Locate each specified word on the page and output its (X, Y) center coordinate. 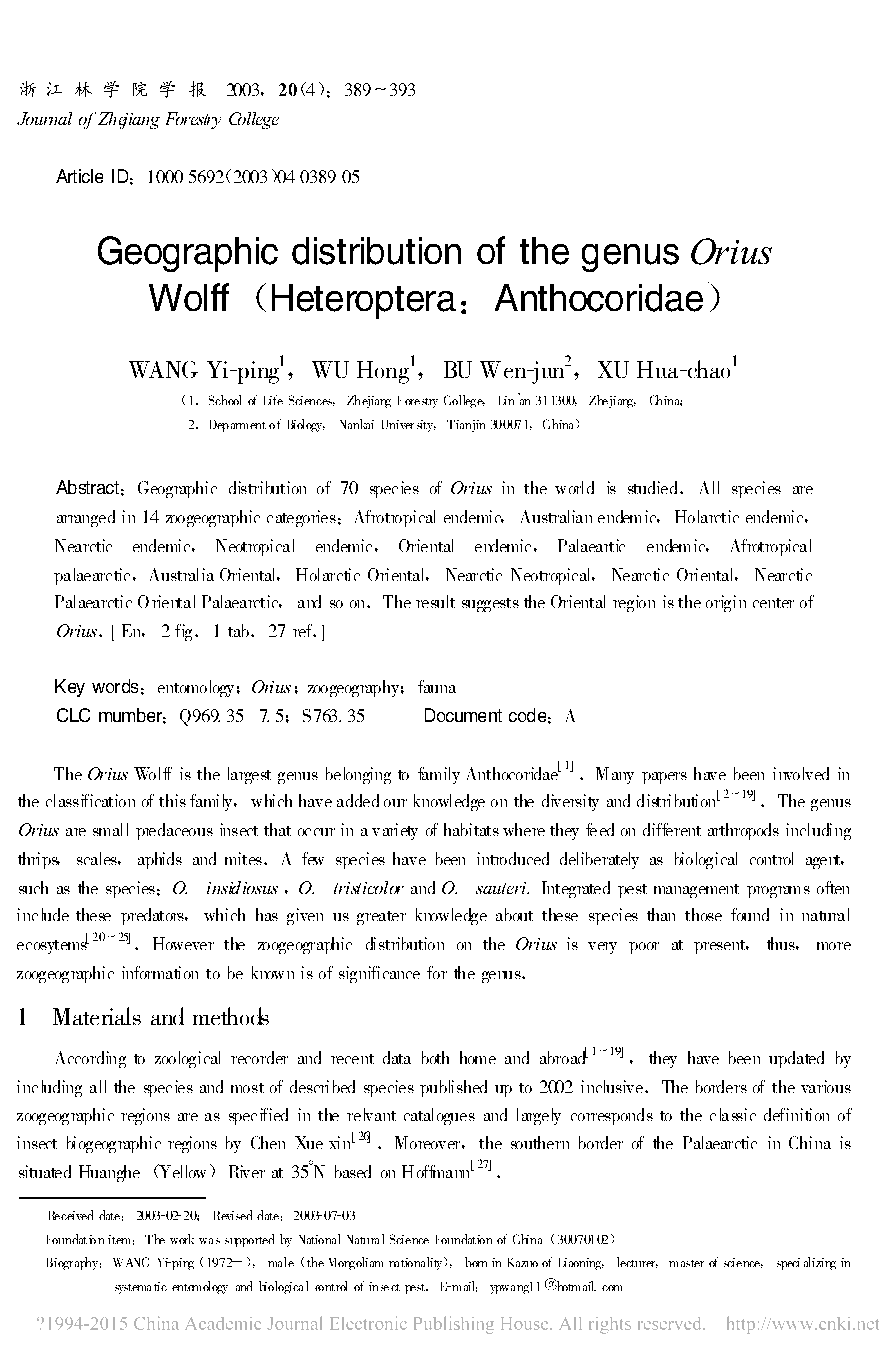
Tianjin (466, 426)
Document (463, 715)
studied (652, 487)
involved (801, 773)
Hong (383, 372)
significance (379, 974)
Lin (506, 400)
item (119, 1239)
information (160, 972)
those (703, 914)
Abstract (87, 487)
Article (79, 176)
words (115, 686)
